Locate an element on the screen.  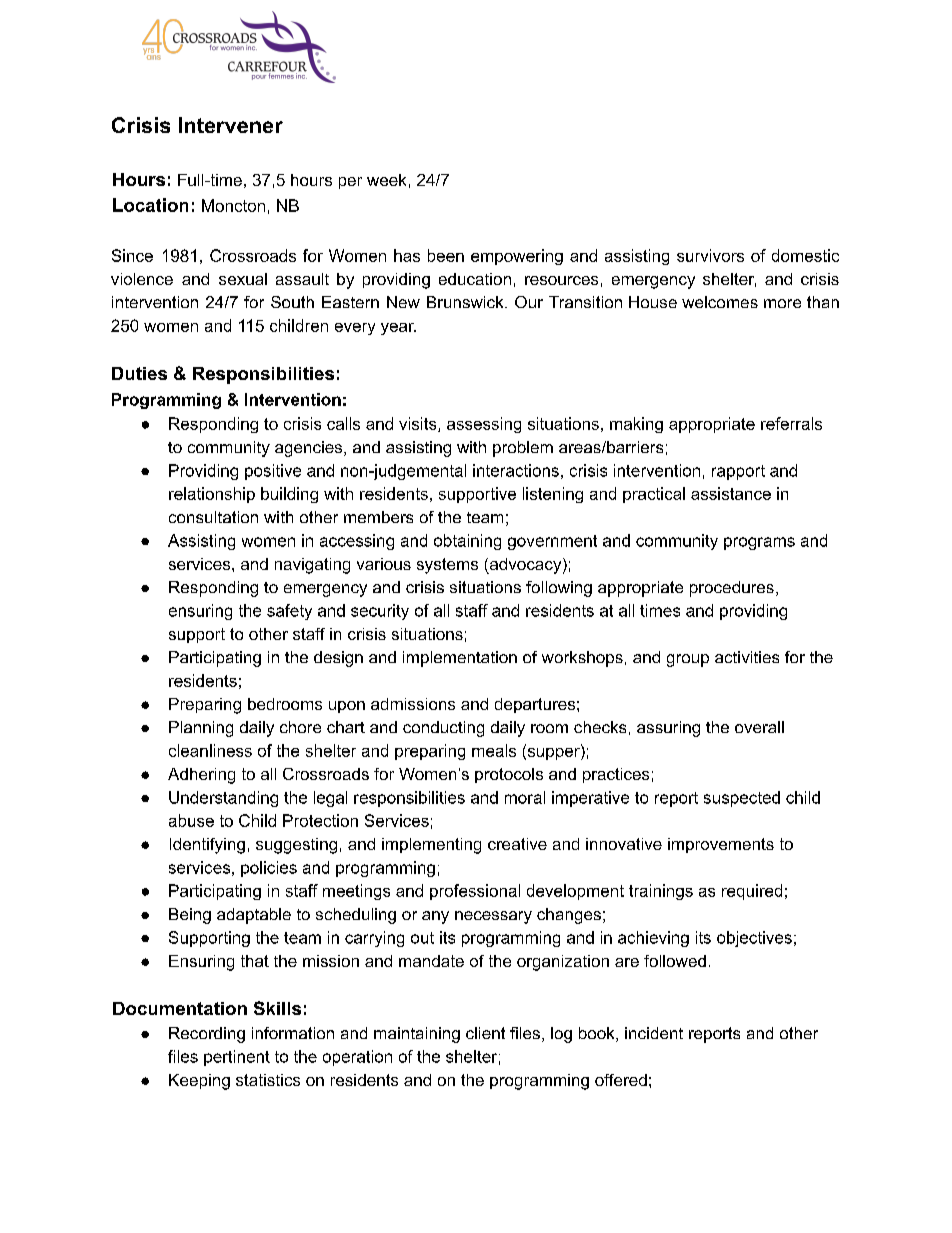
pertinent is located at coordinates (237, 1058).
